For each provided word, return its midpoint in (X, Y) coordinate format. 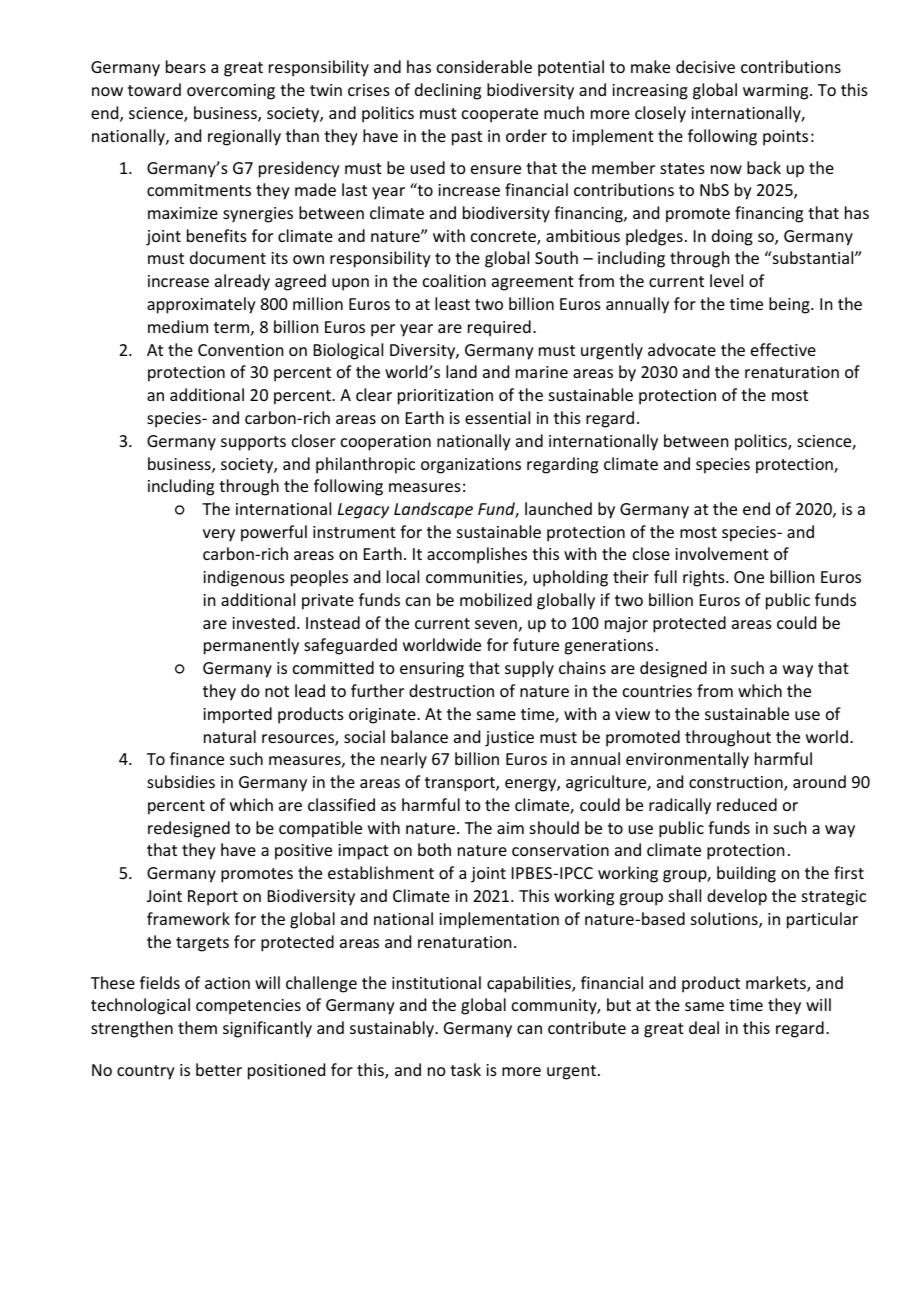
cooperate (500, 115)
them (197, 1027)
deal (704, 1027)
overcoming (231, 92)
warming (777, 92)
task (465, 1069)
